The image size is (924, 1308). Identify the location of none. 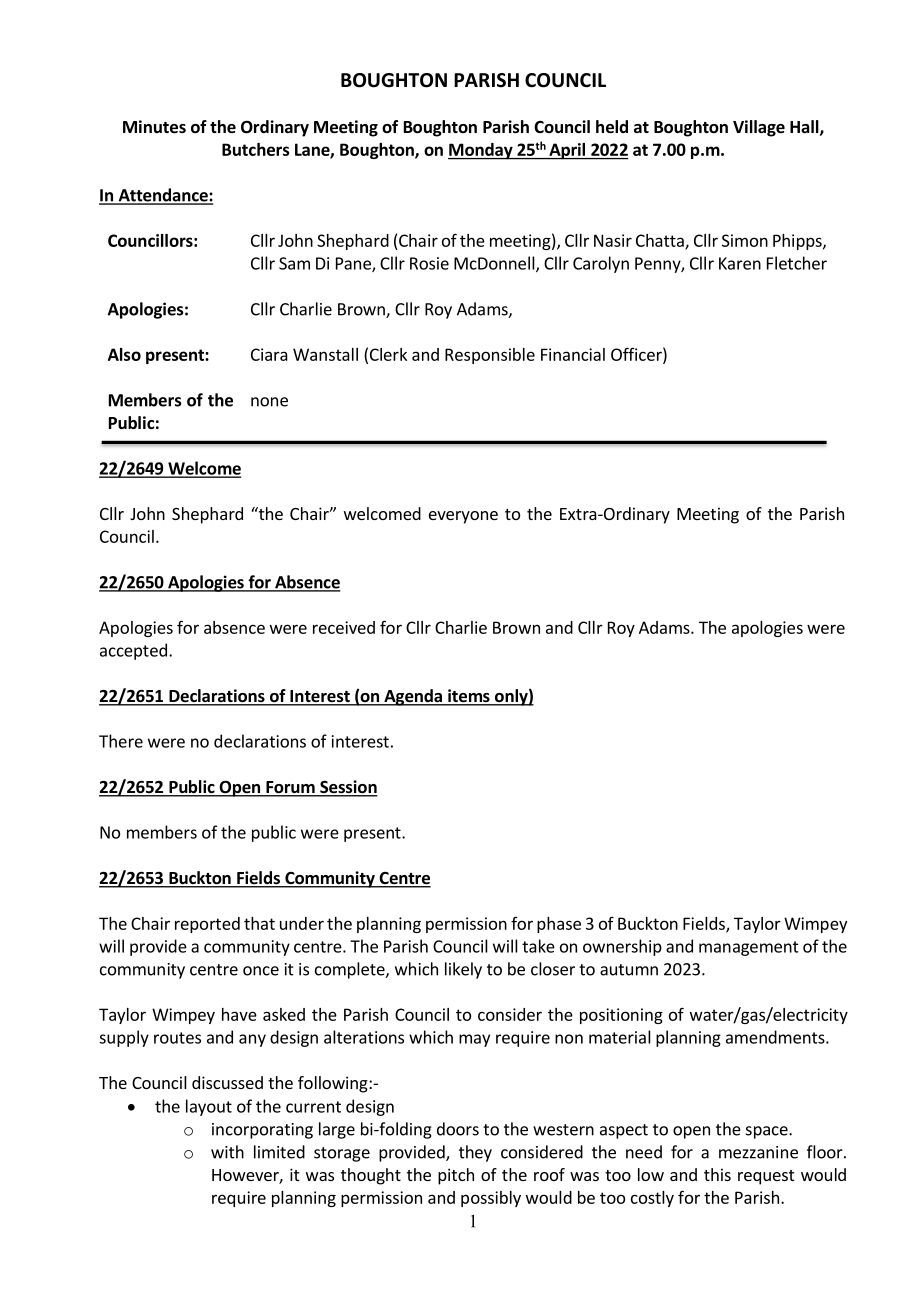
(269, 402).
